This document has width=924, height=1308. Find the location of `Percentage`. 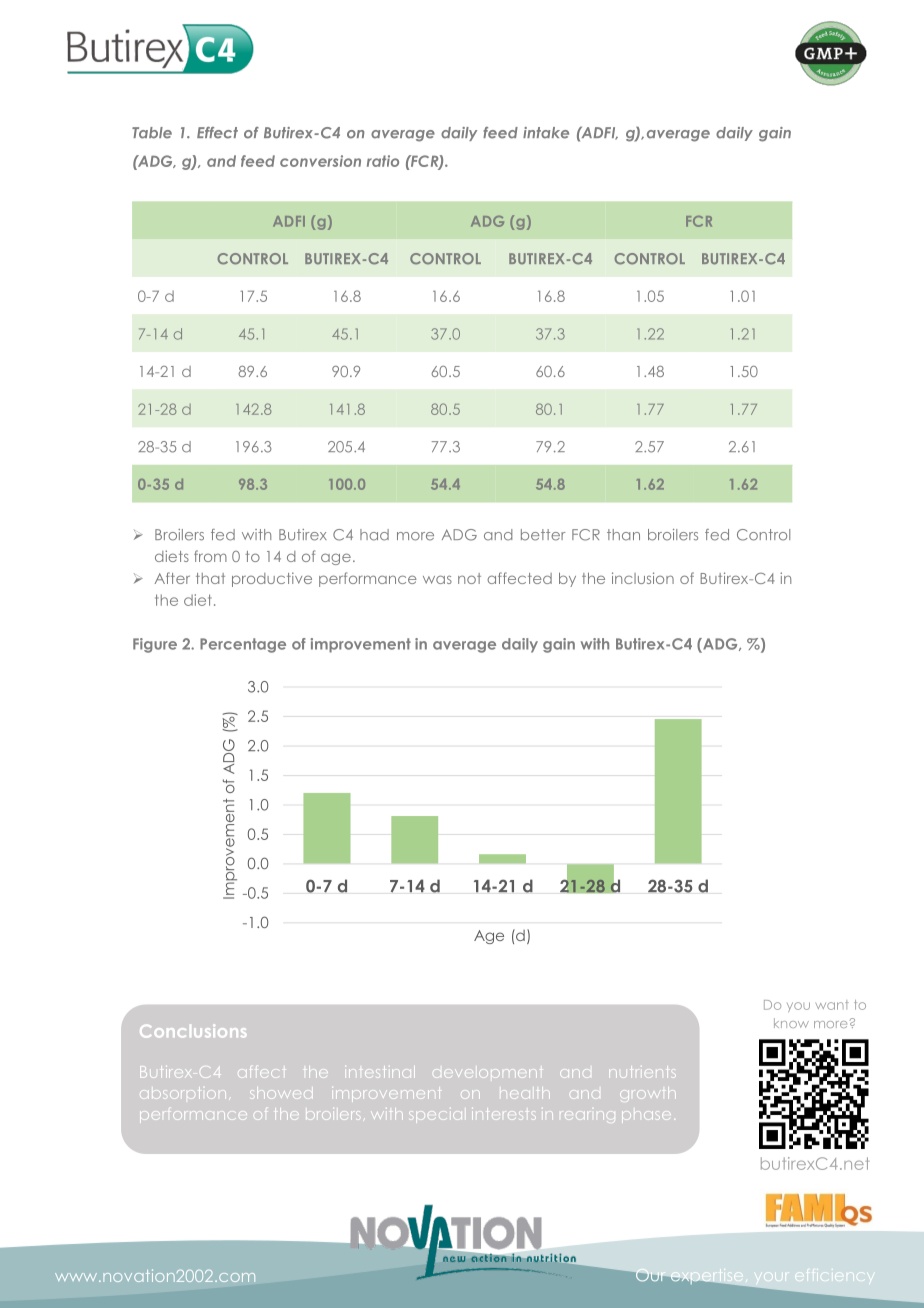

Percentage is located at coordinates (243, 645).
